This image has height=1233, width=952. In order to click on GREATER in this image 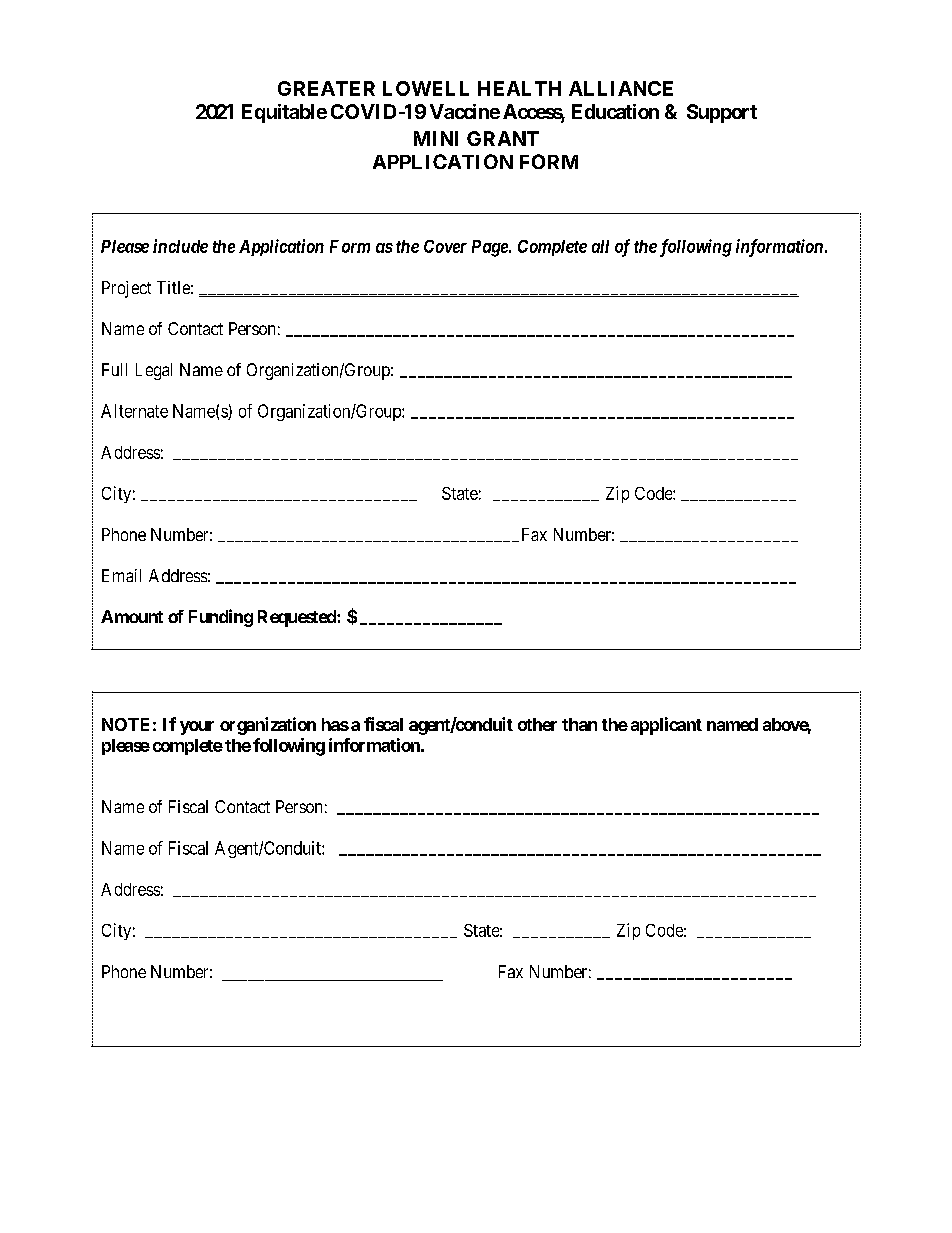, I will do `click(326, 88)`.
